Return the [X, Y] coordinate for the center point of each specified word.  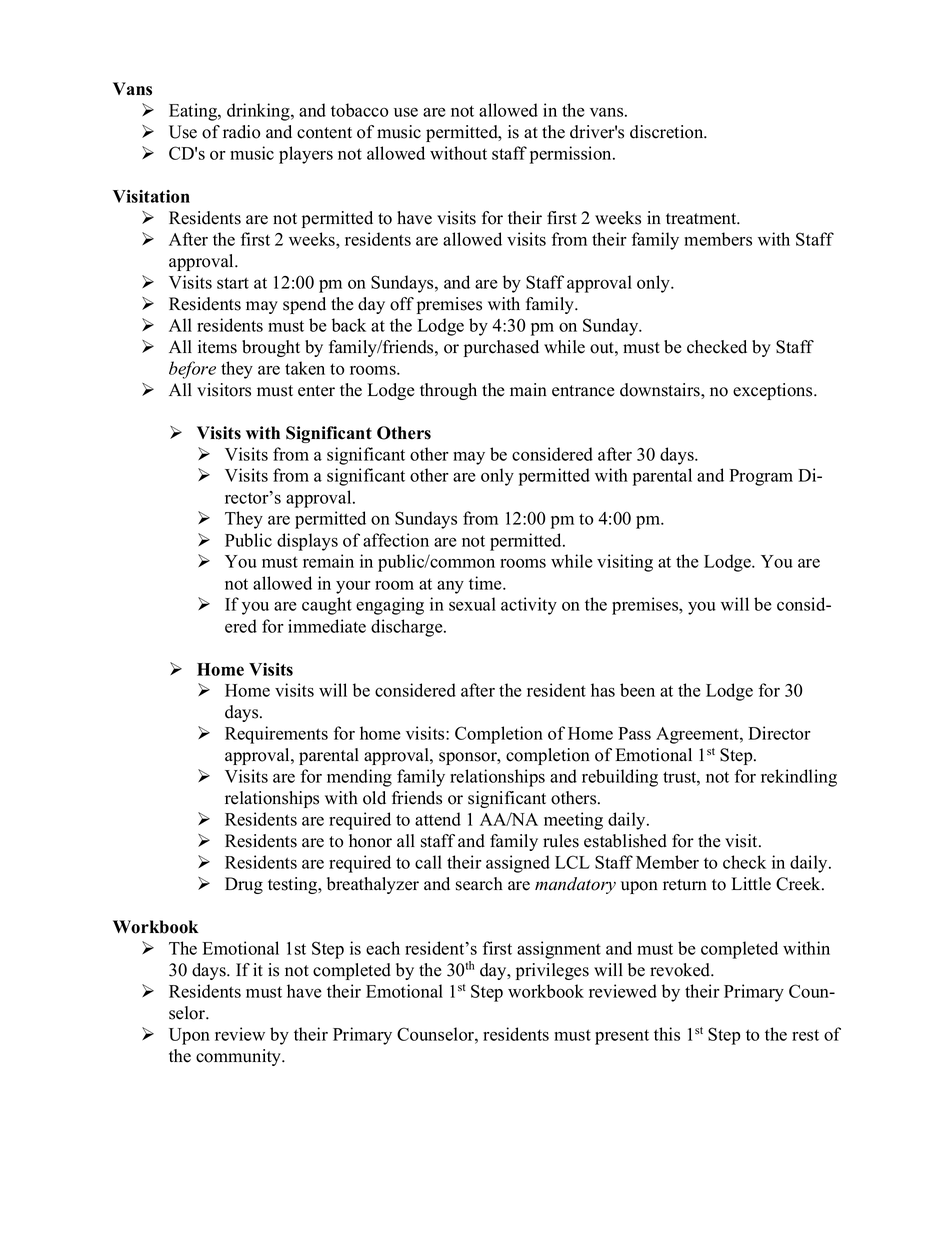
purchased [501, 348]
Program [761, 477]
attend [438, 819]
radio [242, 132]
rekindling [799, 778]
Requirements [276, 735]
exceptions [774, 391]
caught [327, 606]
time [486, 583]
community [240, 1057]
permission [572, 155]
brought [271, 348]
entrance [583, 391]
